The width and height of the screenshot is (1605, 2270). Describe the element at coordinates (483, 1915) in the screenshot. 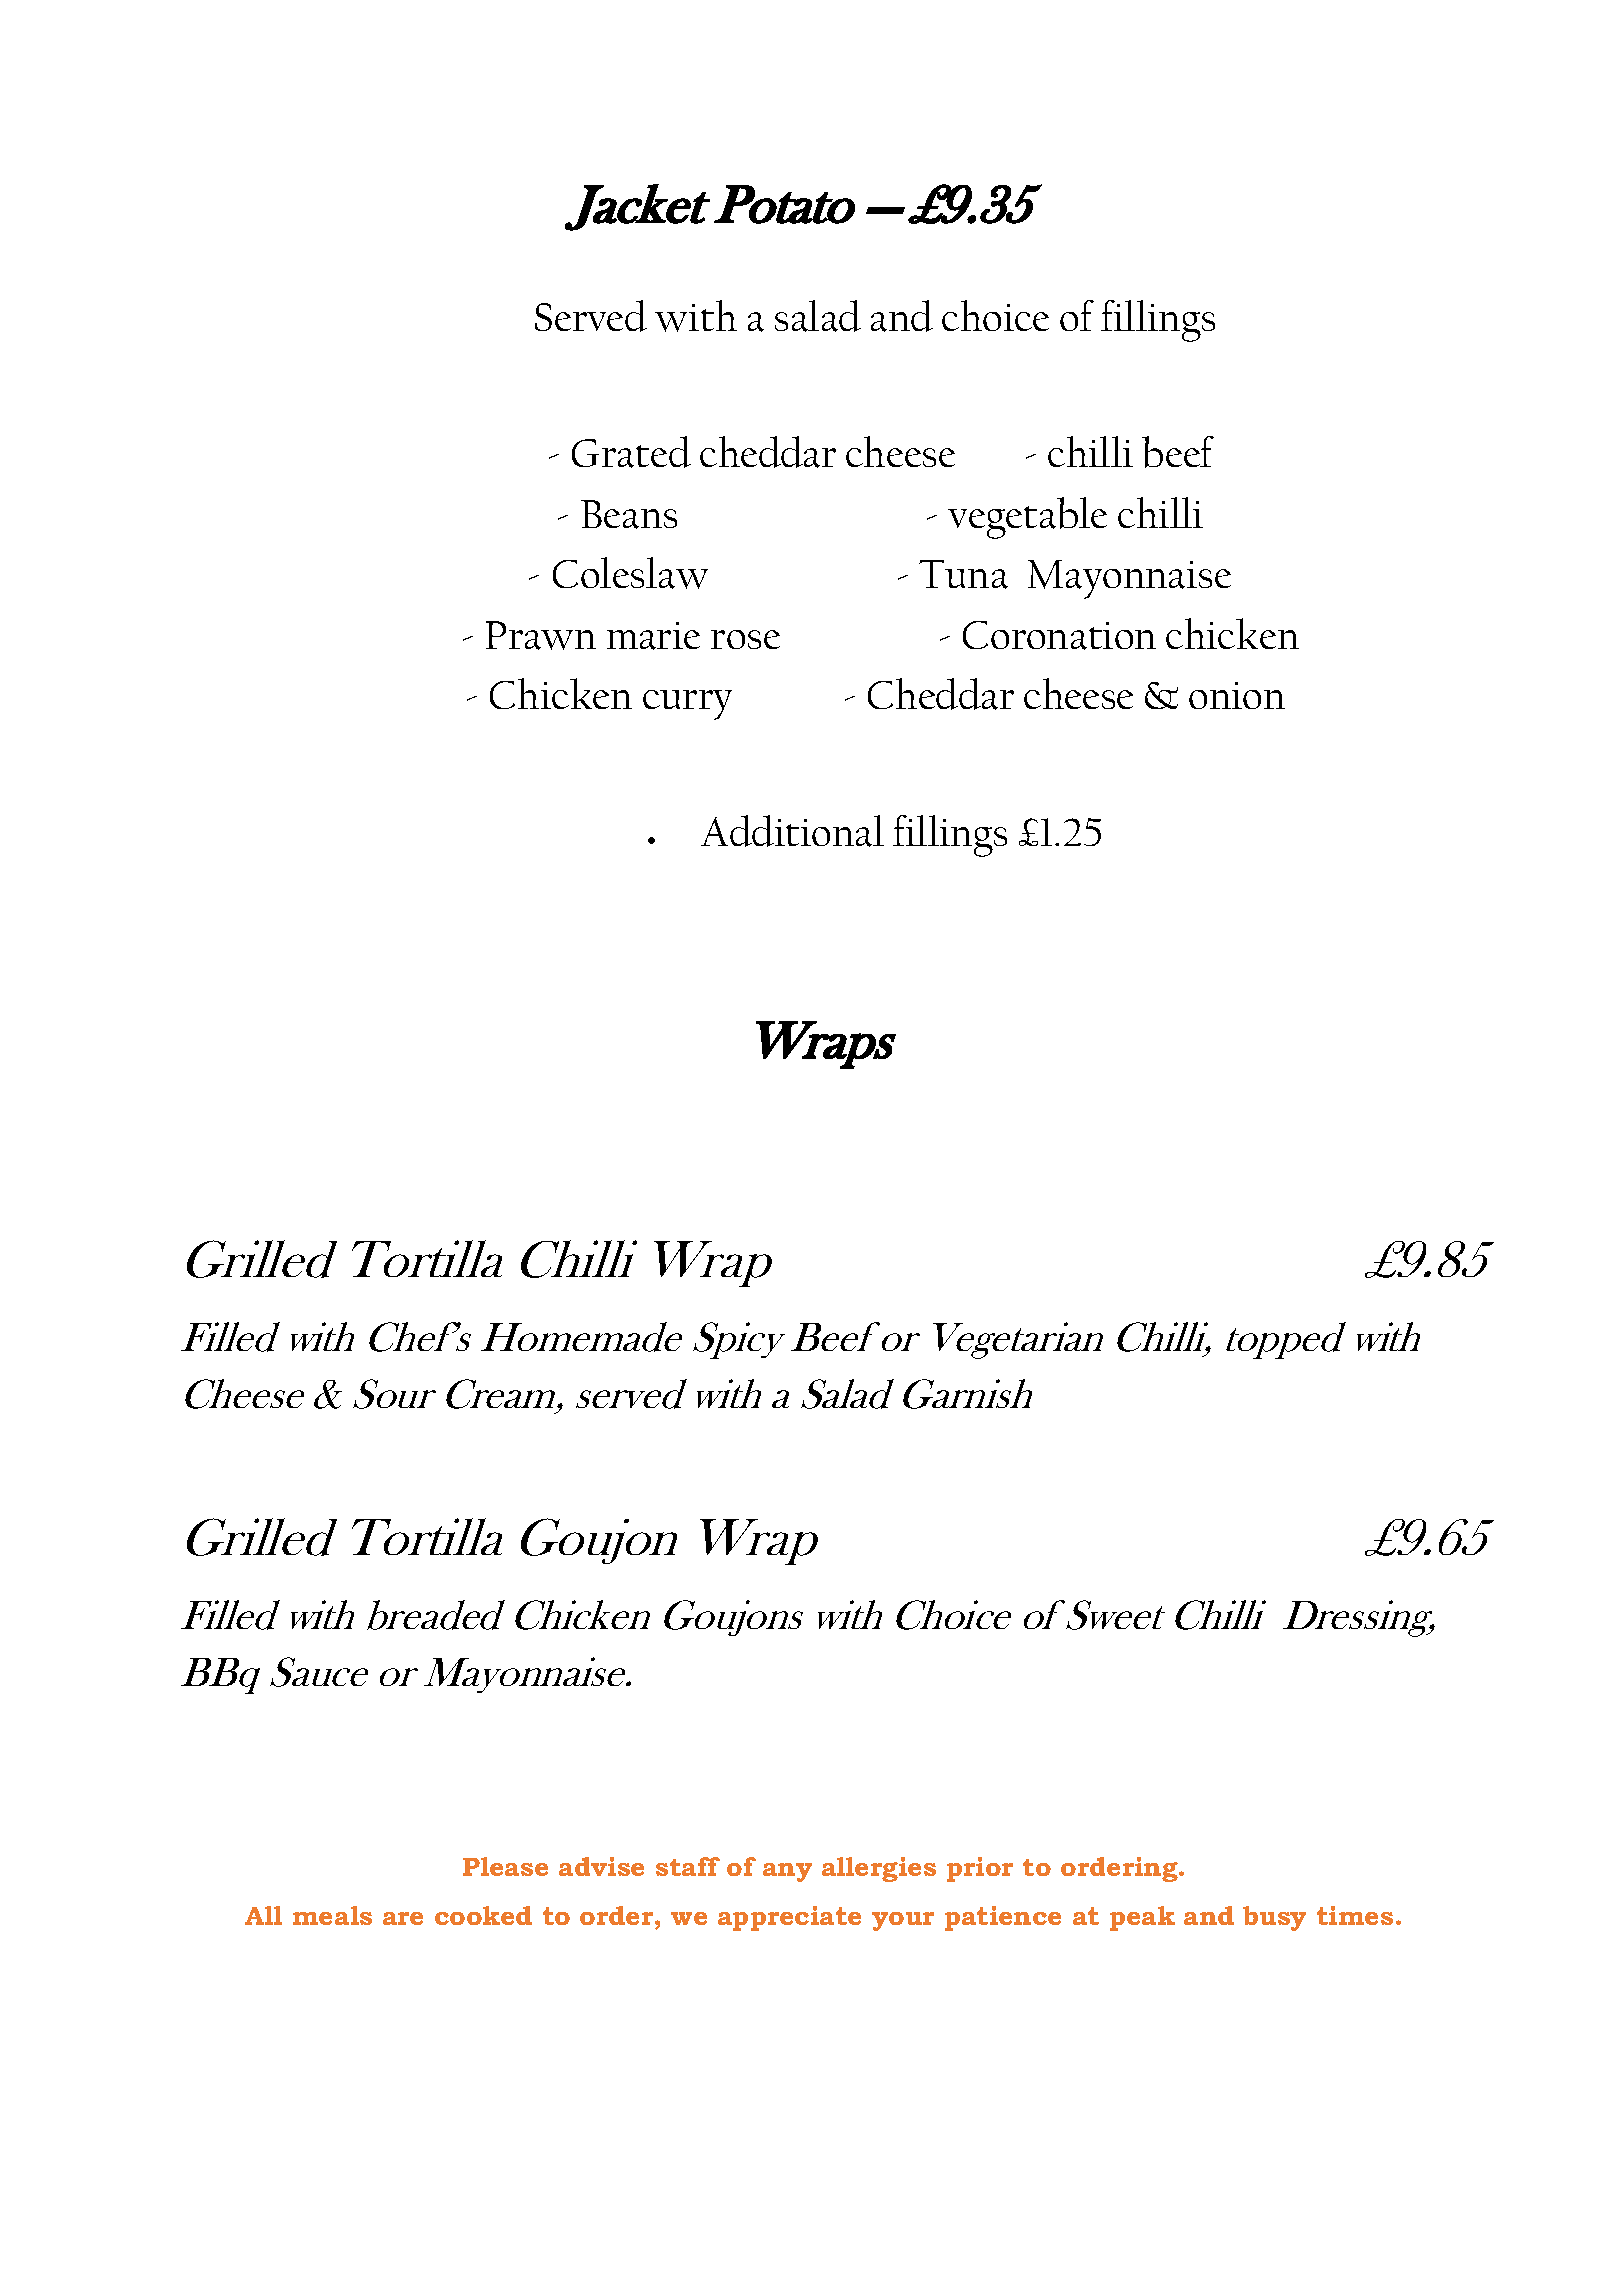

I see `cooked` at that location.
